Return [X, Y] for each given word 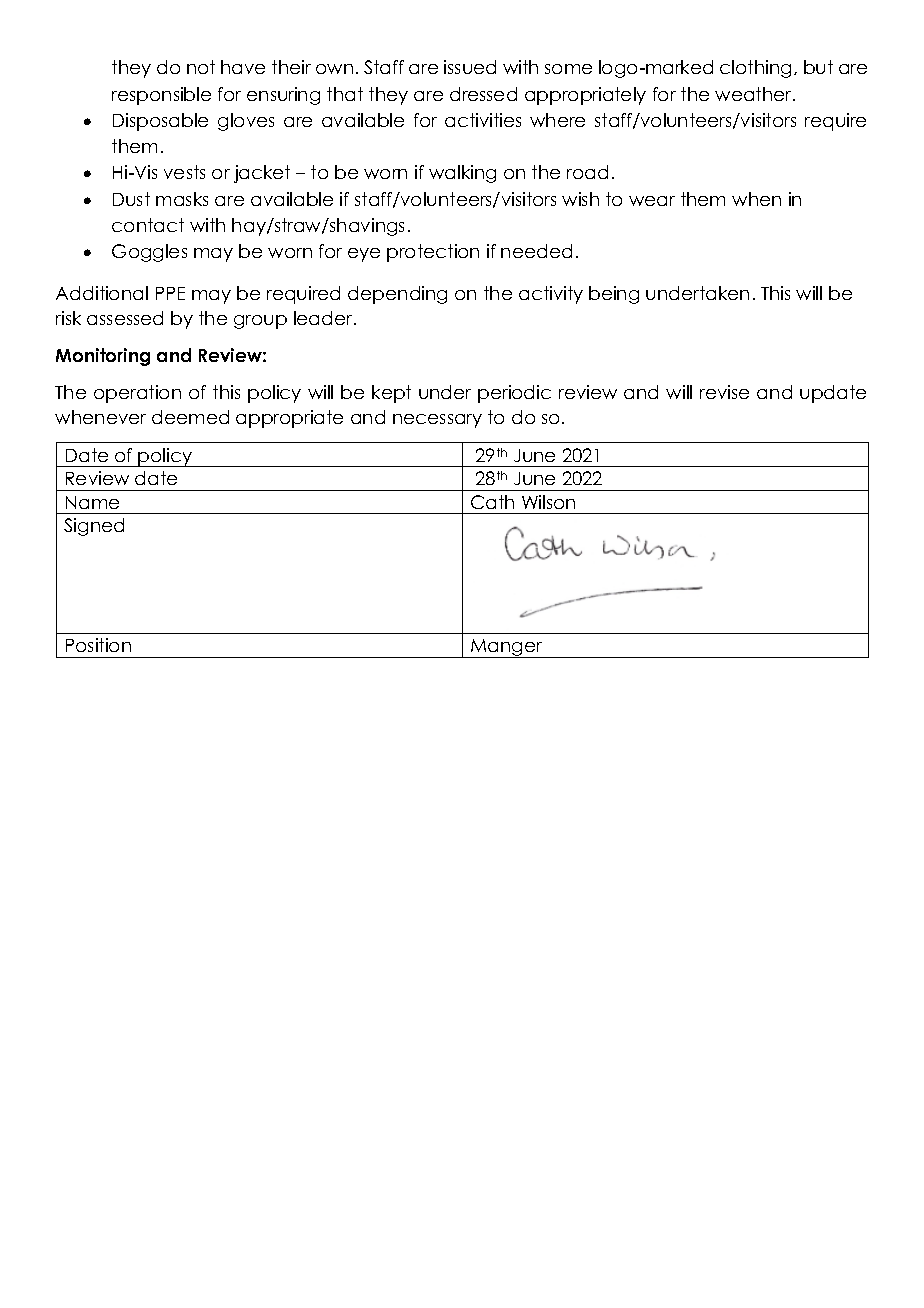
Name [92, 502]
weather [754, 94]
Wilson [548, 502]
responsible [161, 96]
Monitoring [103, 357]
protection [433, 253]
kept [391, 394]
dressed [483, 94]
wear [652, 201]
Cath [492, 502]
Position [98, 645]
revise [724, 392]
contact [148, 225]
